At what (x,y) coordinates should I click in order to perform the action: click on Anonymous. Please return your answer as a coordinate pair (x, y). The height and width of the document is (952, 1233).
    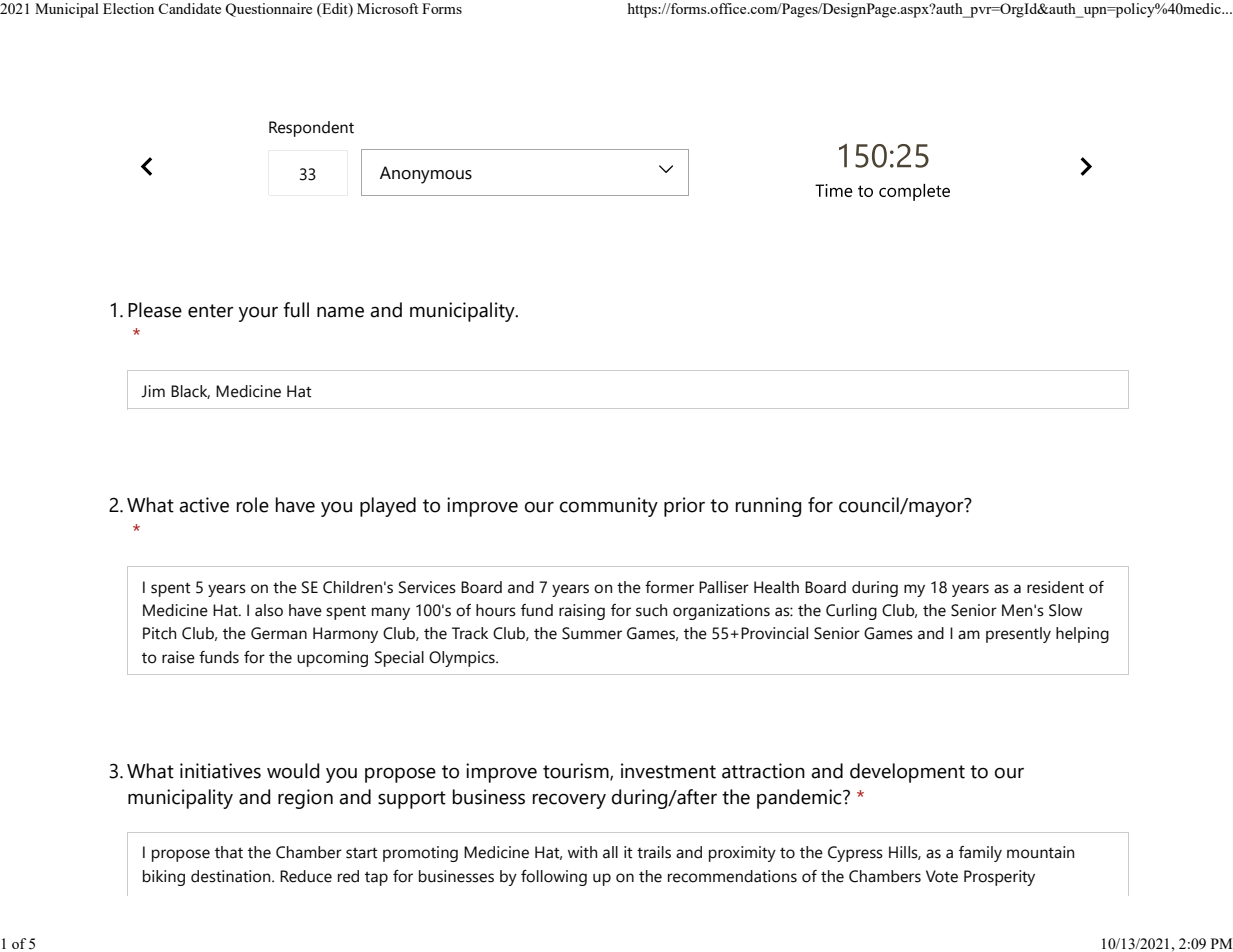
    Looking at the image, I should click on (426, 175).
